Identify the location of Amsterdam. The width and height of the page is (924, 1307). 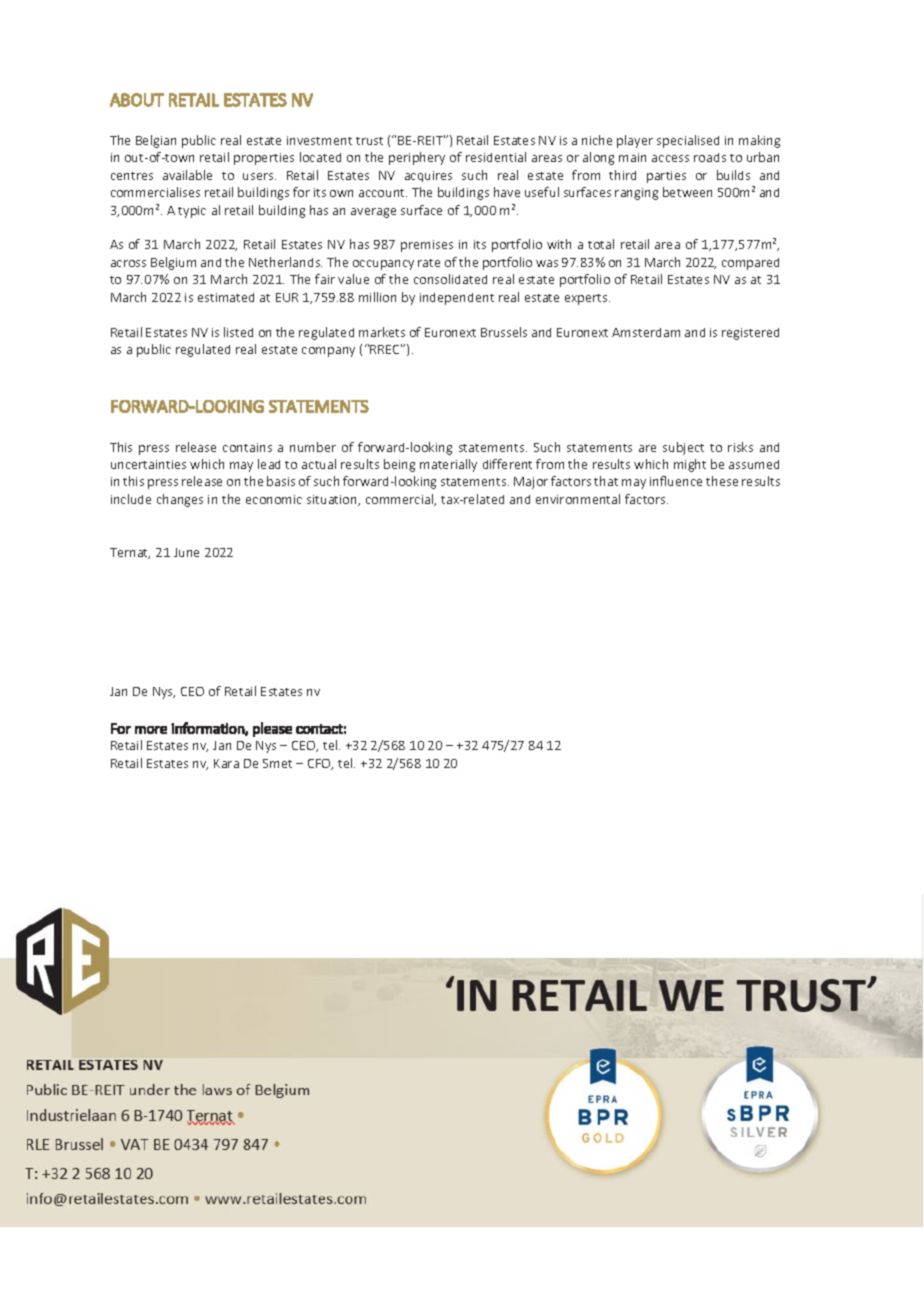
(646, 332).
